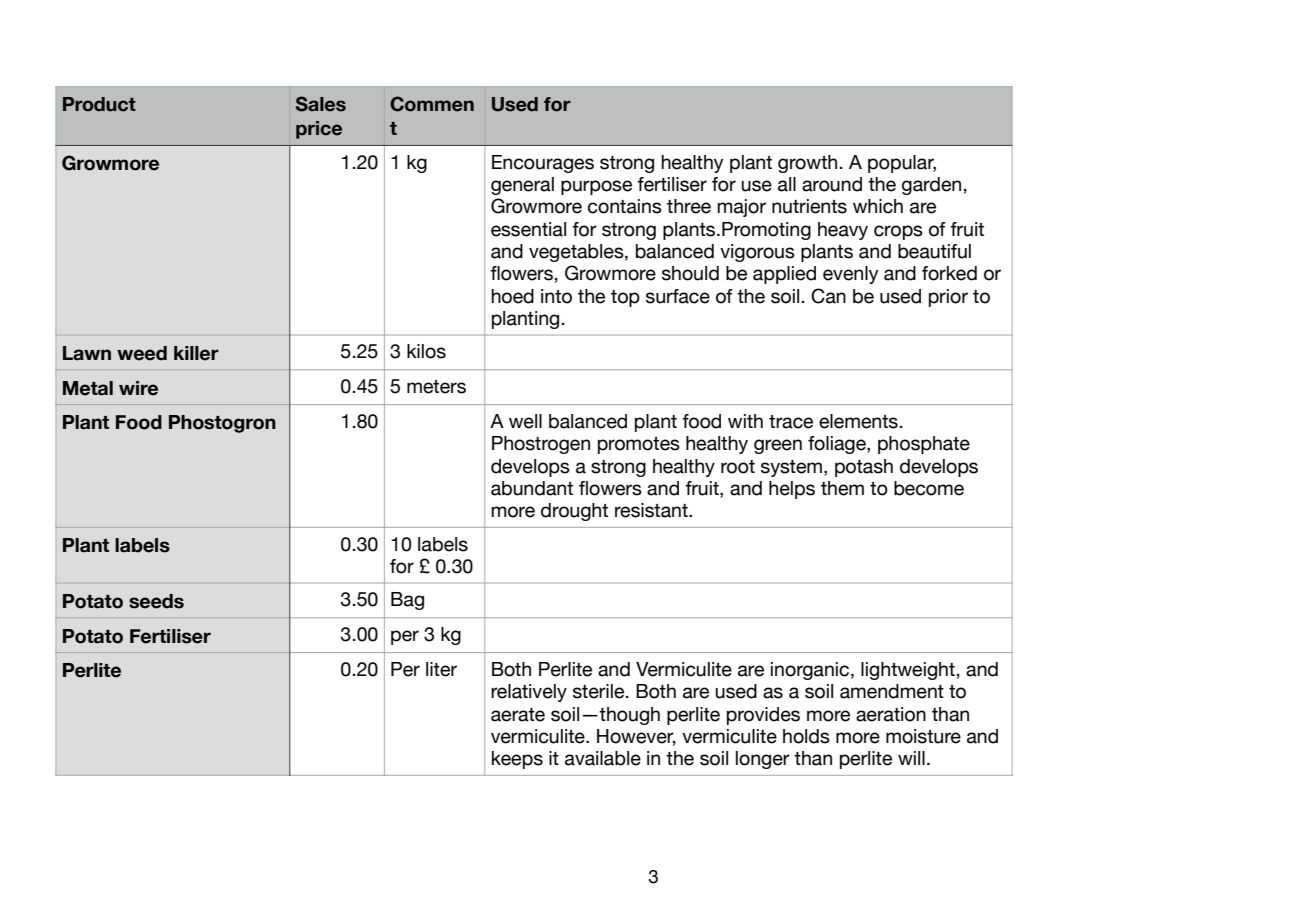 The width and height of the page is (1308, 924). Describe the element at coordinates (543, 164) in the page. I see `Encourages` at that location.
